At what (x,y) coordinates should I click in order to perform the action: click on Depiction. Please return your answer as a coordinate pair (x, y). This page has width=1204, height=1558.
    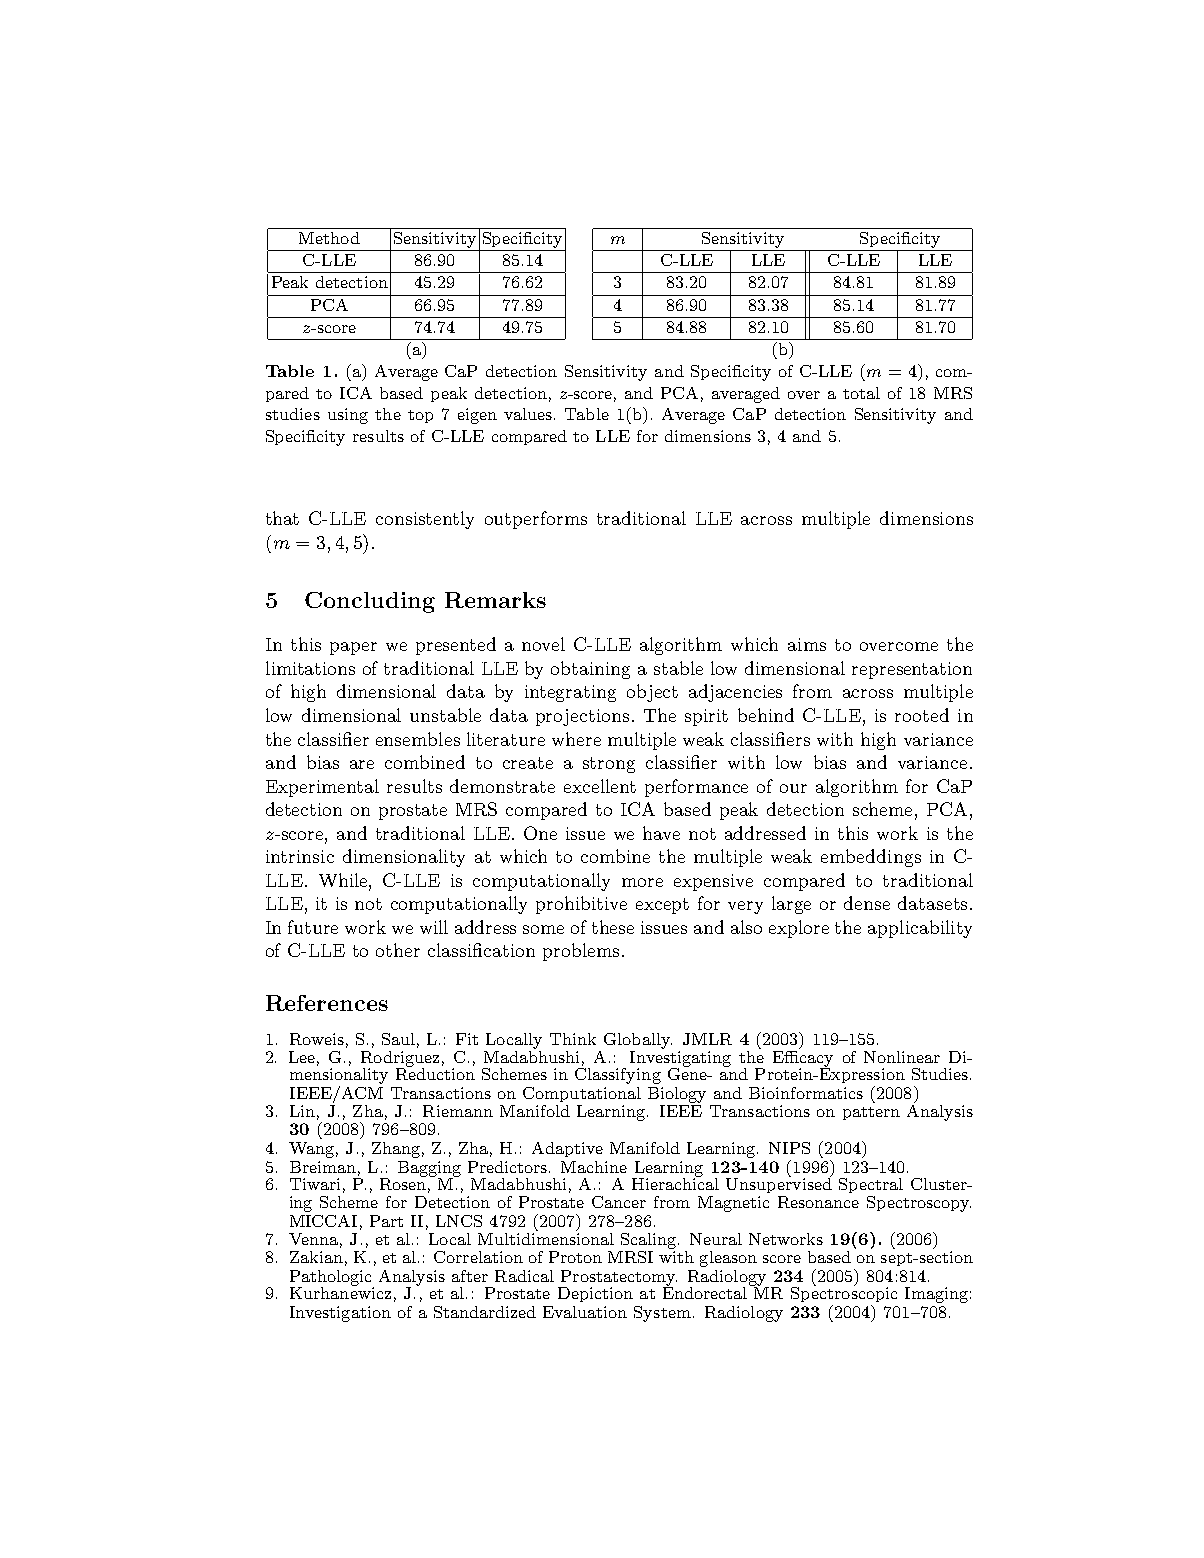
    Looking at the image, I should click on (595, 1294).
